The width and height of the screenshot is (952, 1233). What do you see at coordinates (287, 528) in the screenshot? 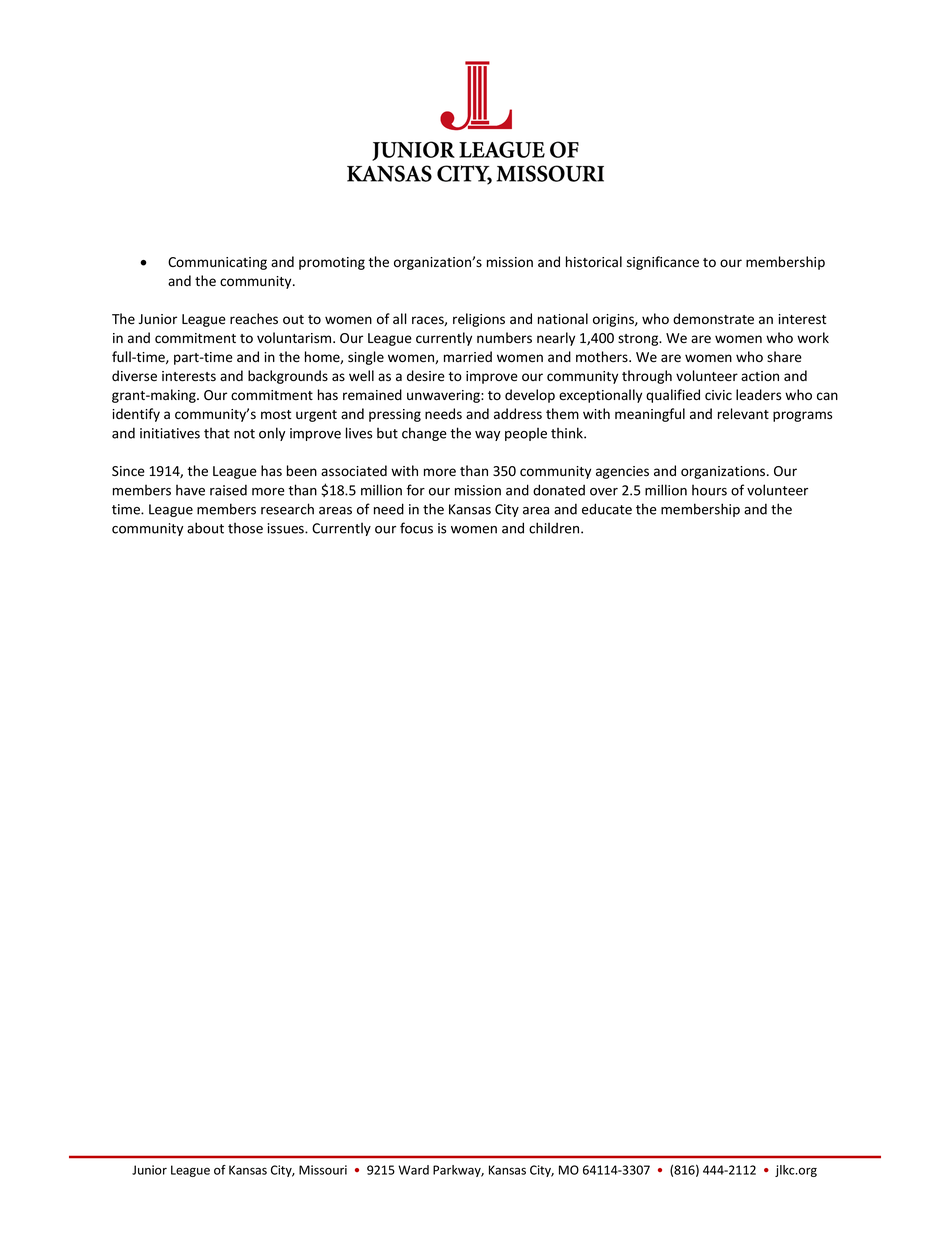
I see `issues` at bounding box center [287, 528].
